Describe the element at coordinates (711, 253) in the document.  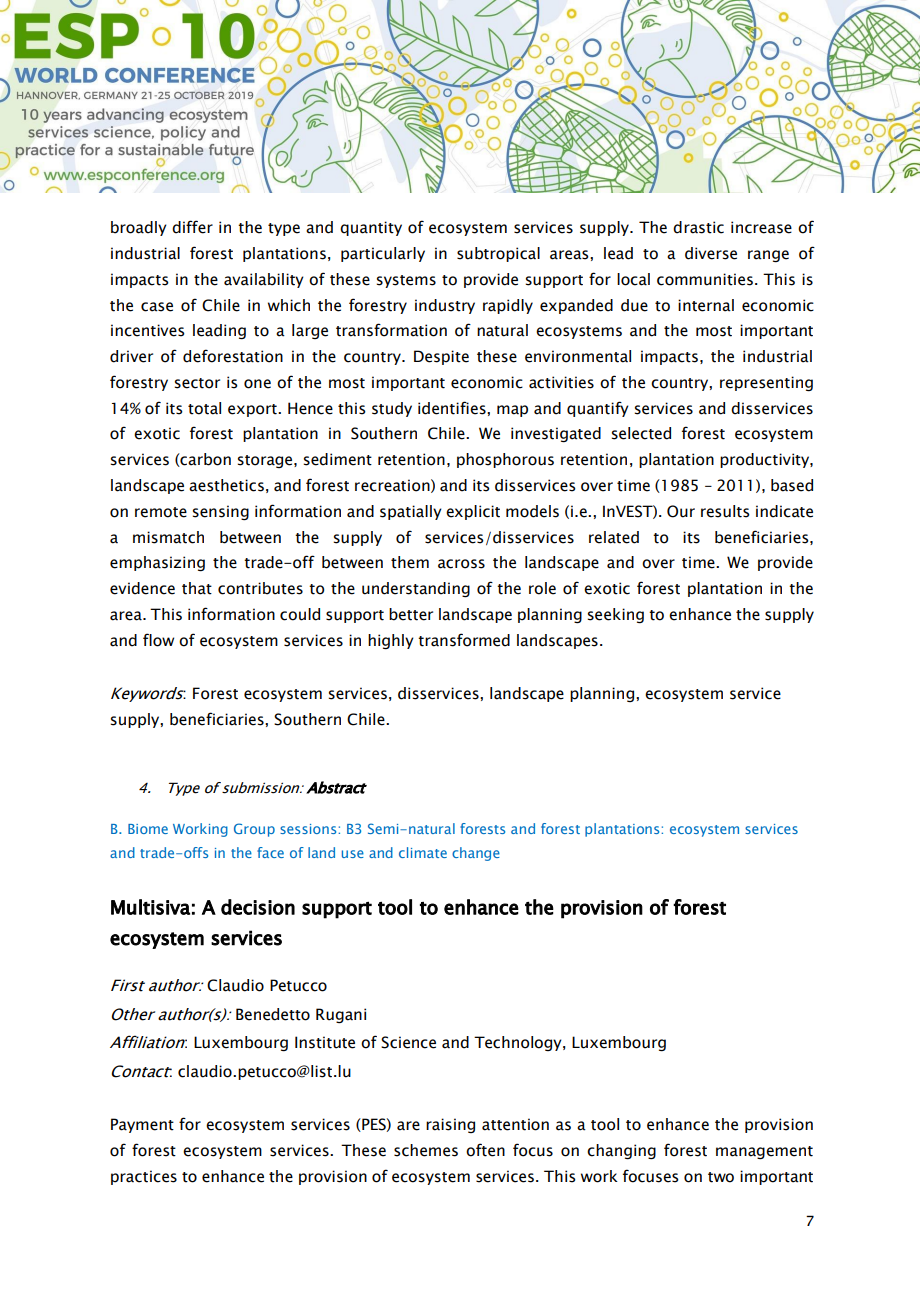
I see `diverse` at that location.
